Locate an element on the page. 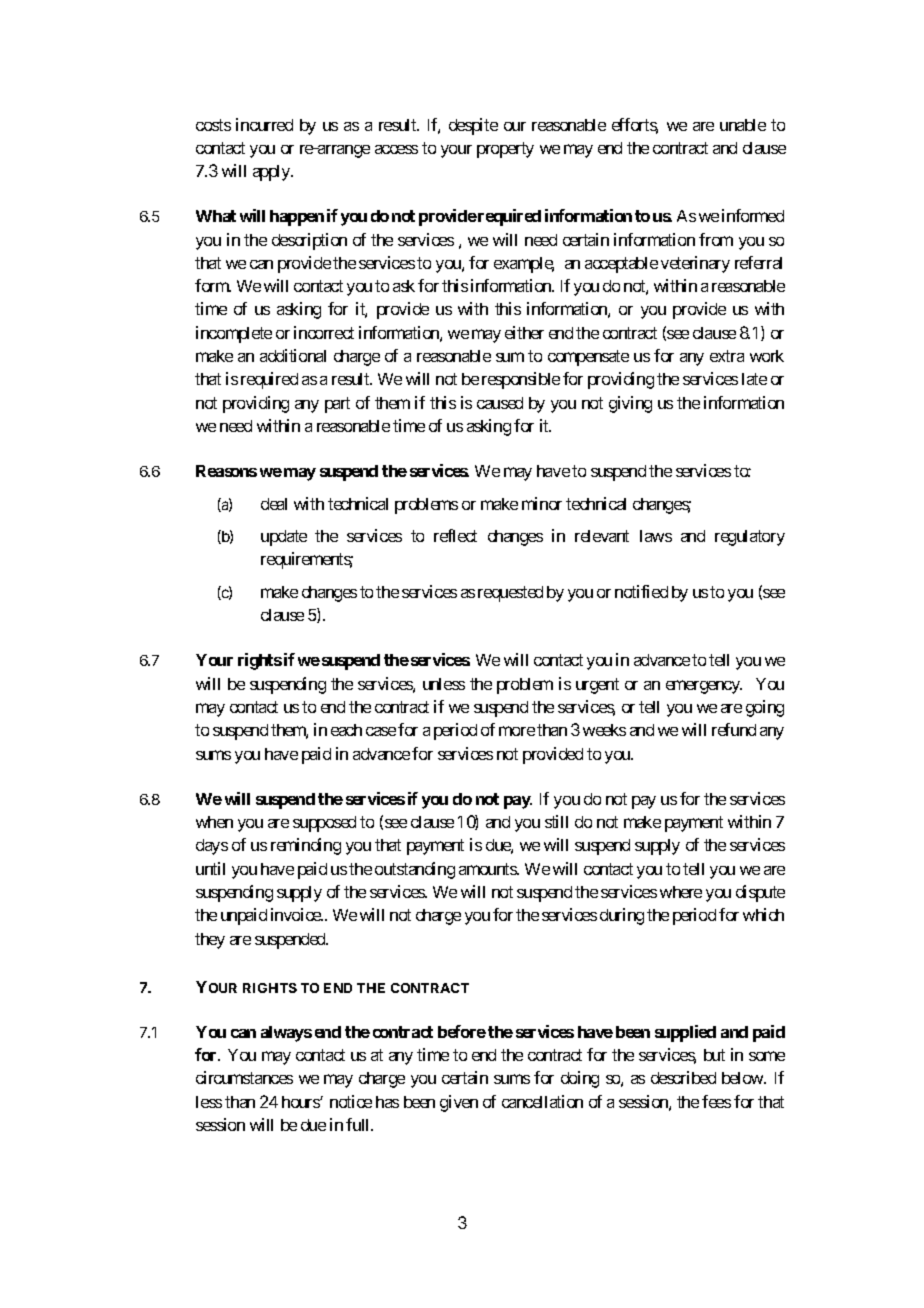  requested is located at coordinates (510, 594).
